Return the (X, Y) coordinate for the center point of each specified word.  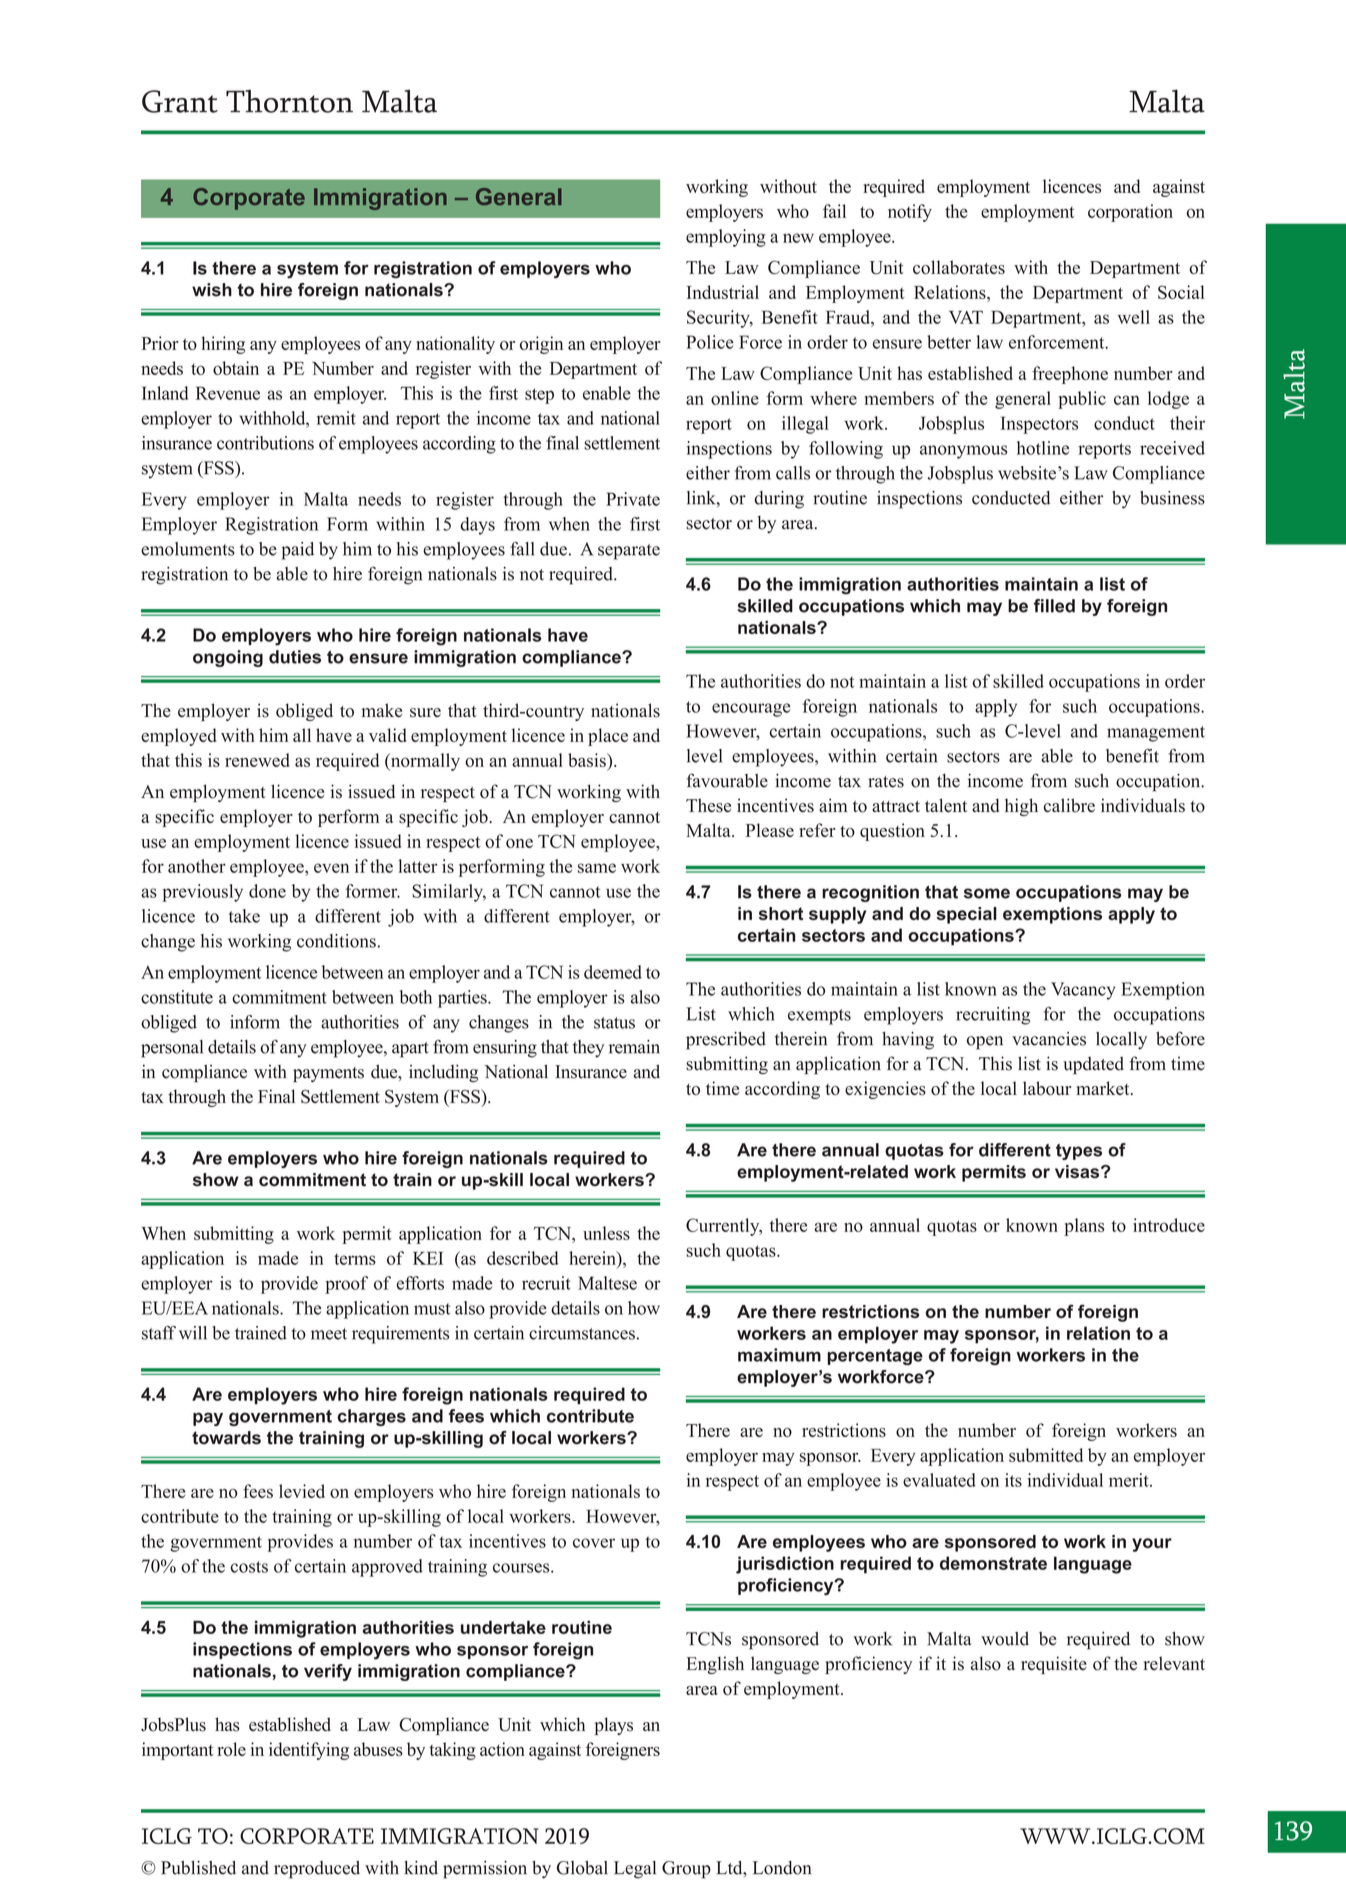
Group (686, 1870)
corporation (1130, 213)
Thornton (289, 101)
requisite (1054, 1665)
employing (726, 238)
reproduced (317, 1870)
